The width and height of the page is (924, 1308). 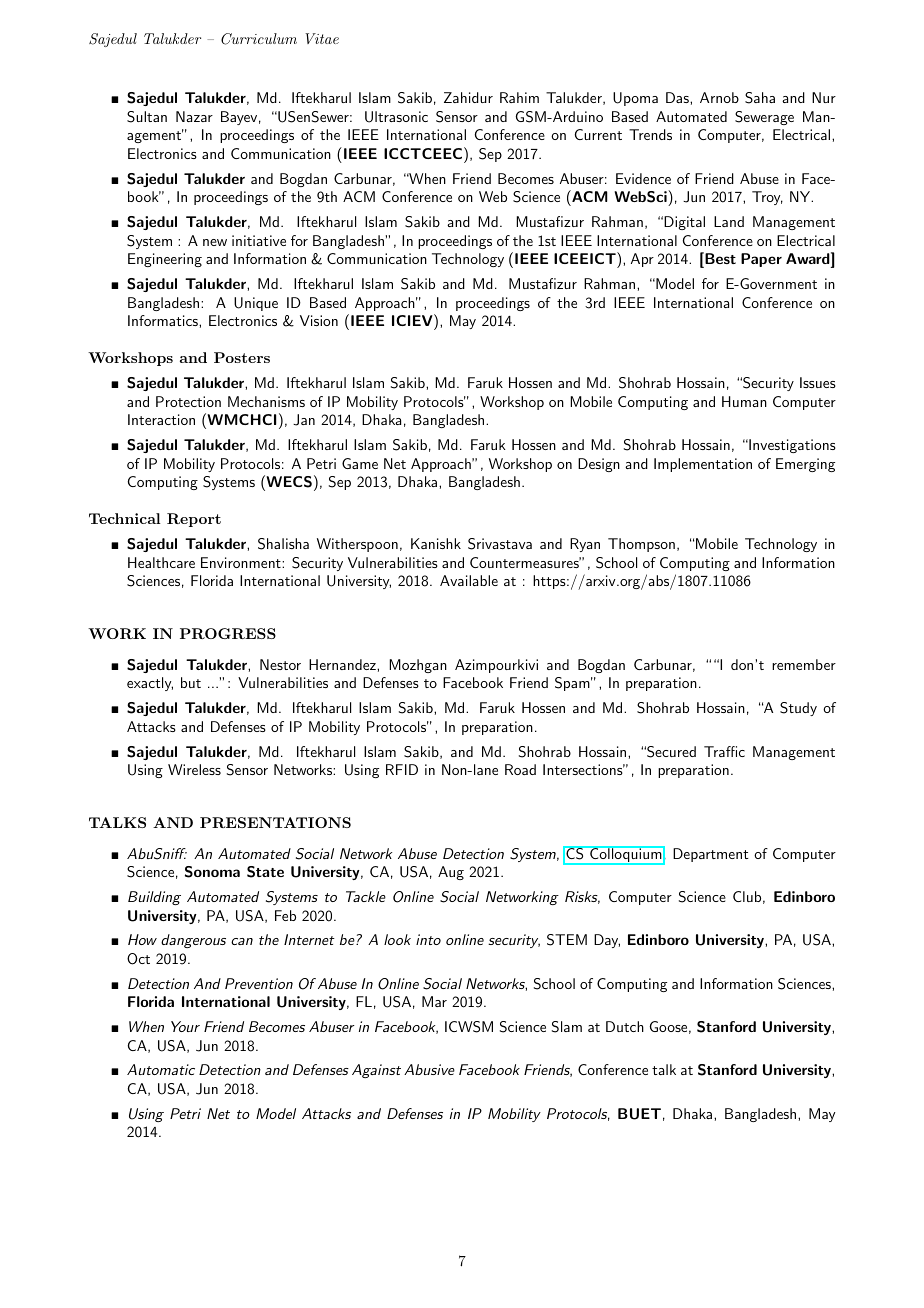 What do you see at coordinates (724, 751) in the page?
I see `Traffic` at bounding box center [724, 751].
